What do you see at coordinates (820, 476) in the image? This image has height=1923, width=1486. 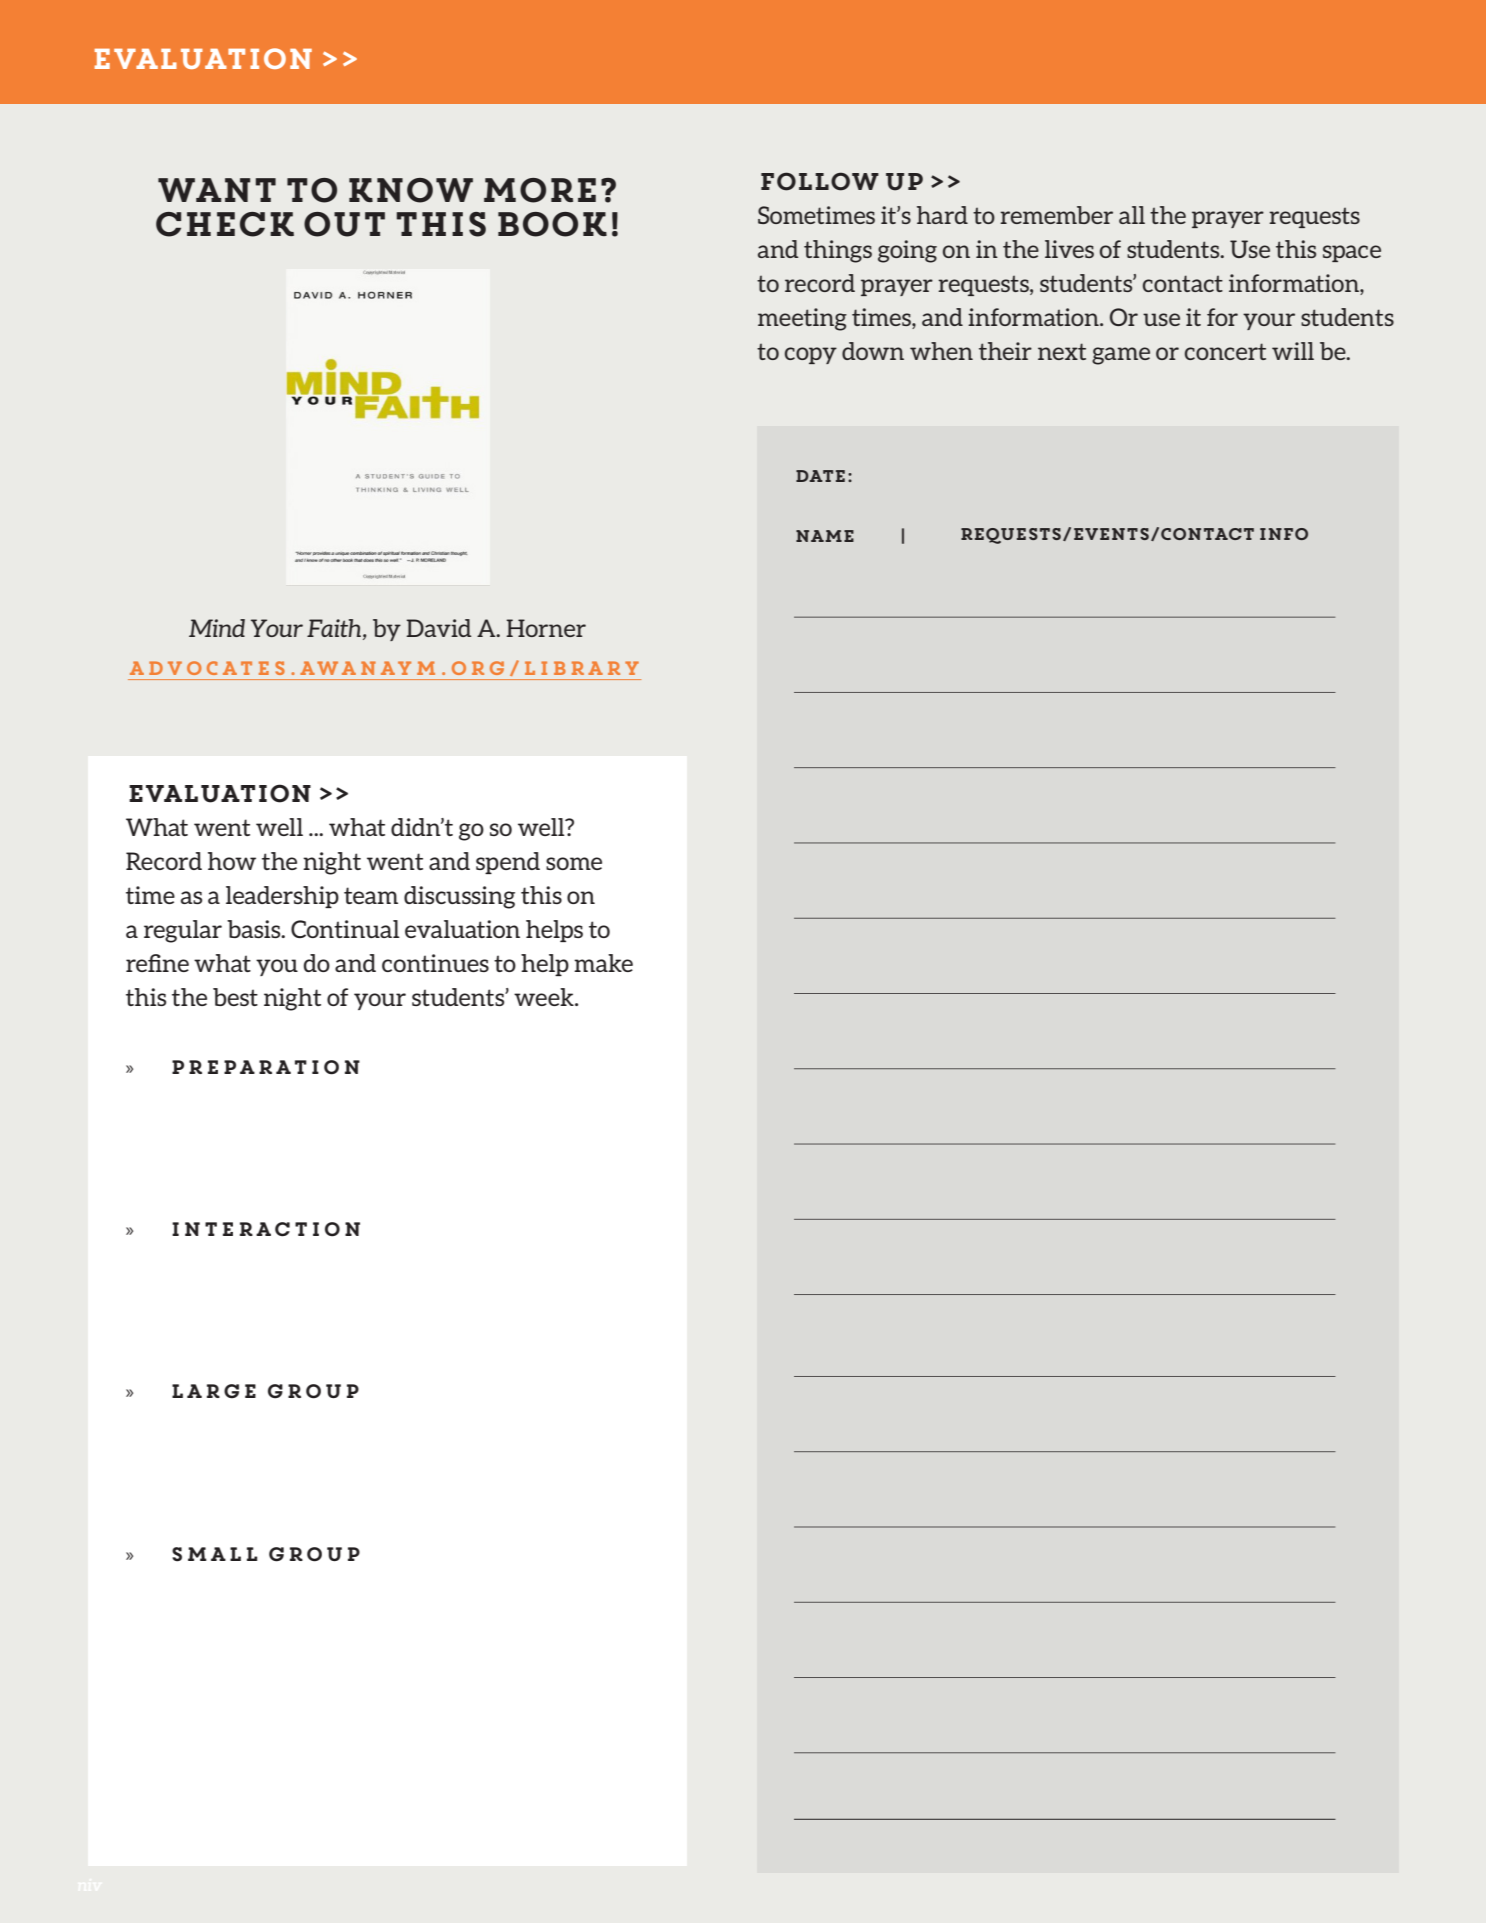 I see `date` at bounding box center [820, 476].
